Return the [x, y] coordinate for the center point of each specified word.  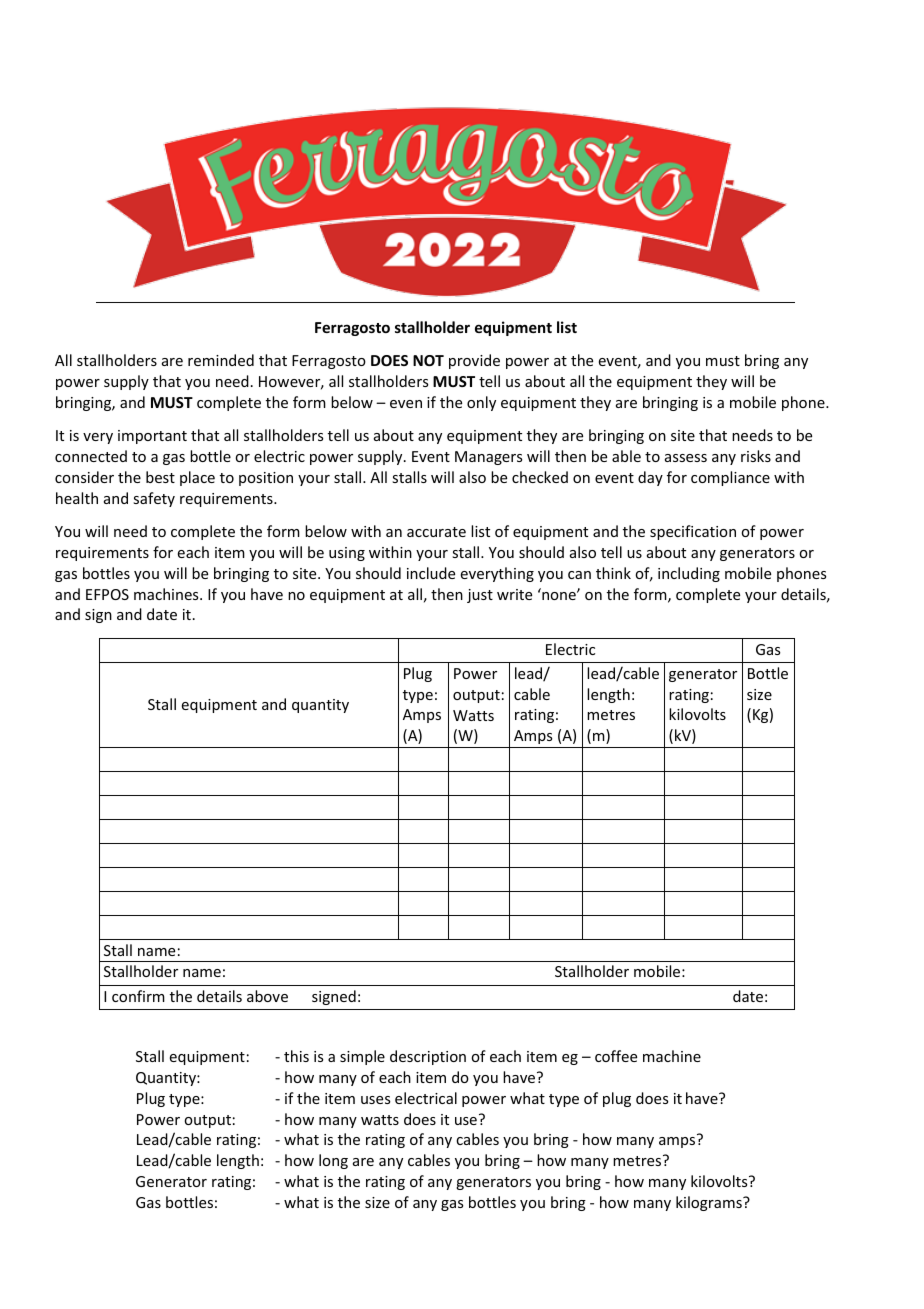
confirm [138, 996]
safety [154, 499]
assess [686, 458]
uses [375, 1100]
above [267, 996]
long [333, 1161]
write [514, 594]
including [689, 574]
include [431, 573]
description [428, 1057]
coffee [616, 1056]
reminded [221, 360]
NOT [428, 360]
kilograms [710, 1203]
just [480, 596]
